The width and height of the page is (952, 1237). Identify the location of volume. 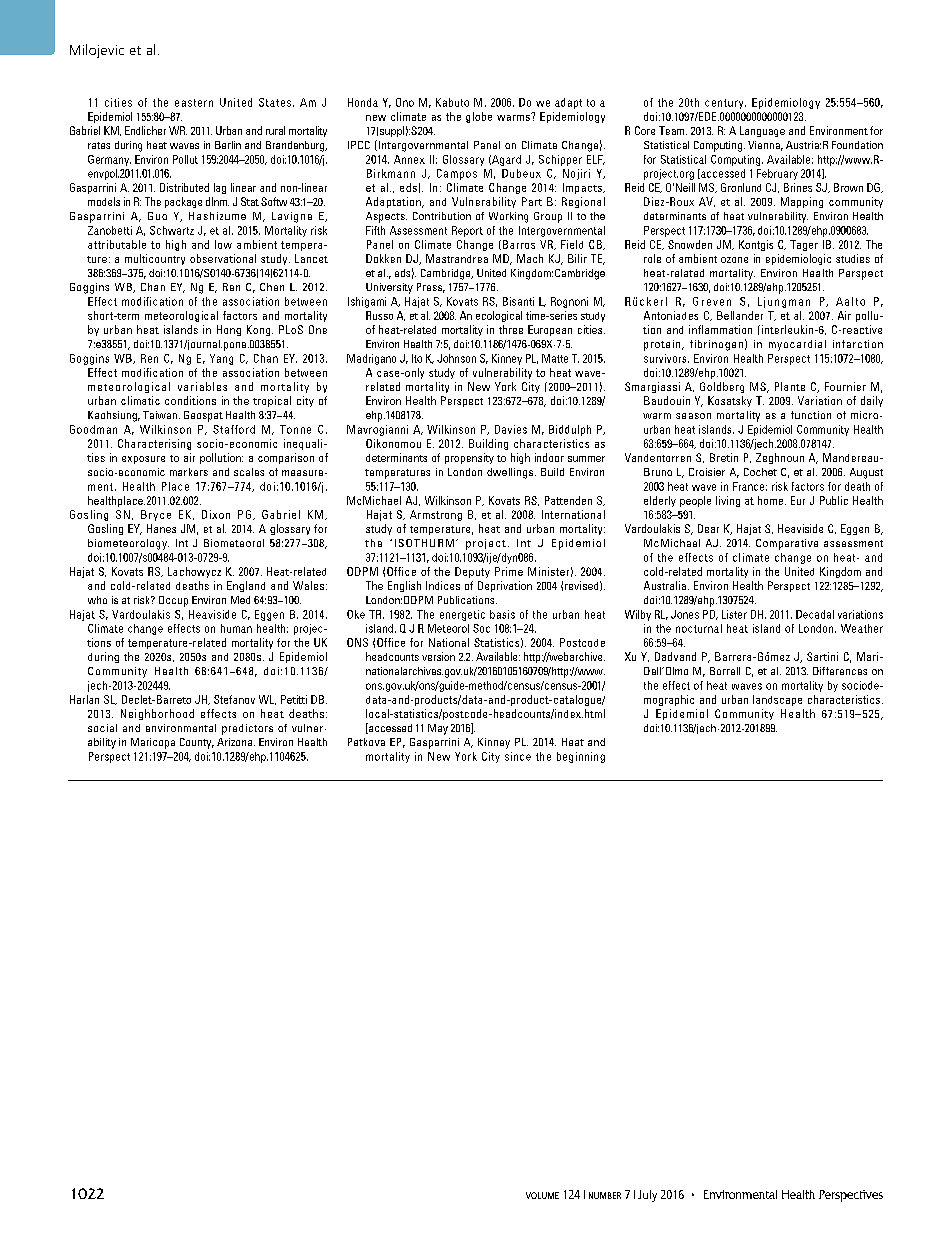
(542, 1195).
